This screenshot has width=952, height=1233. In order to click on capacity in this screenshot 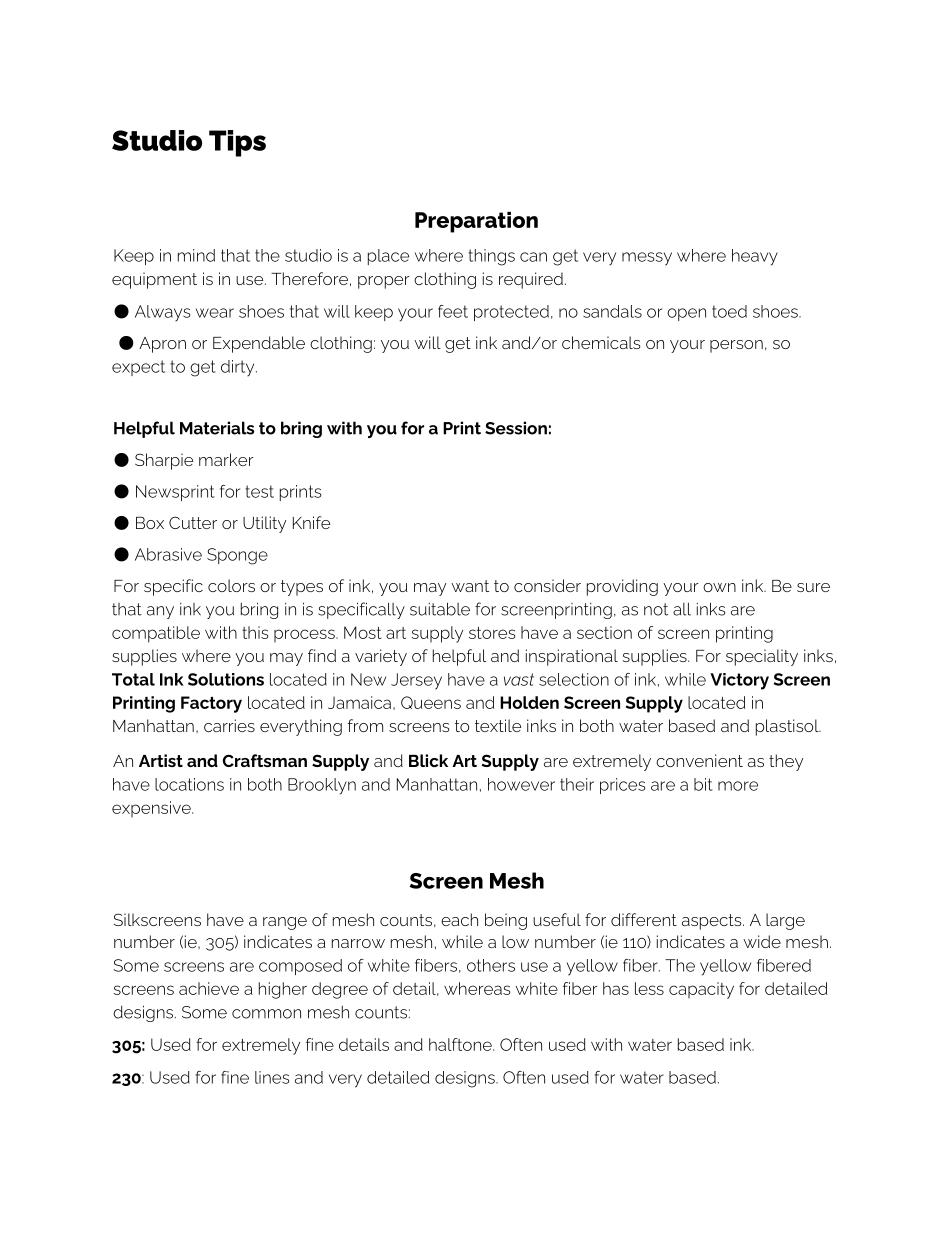, I will do `click(701, 990)`.
